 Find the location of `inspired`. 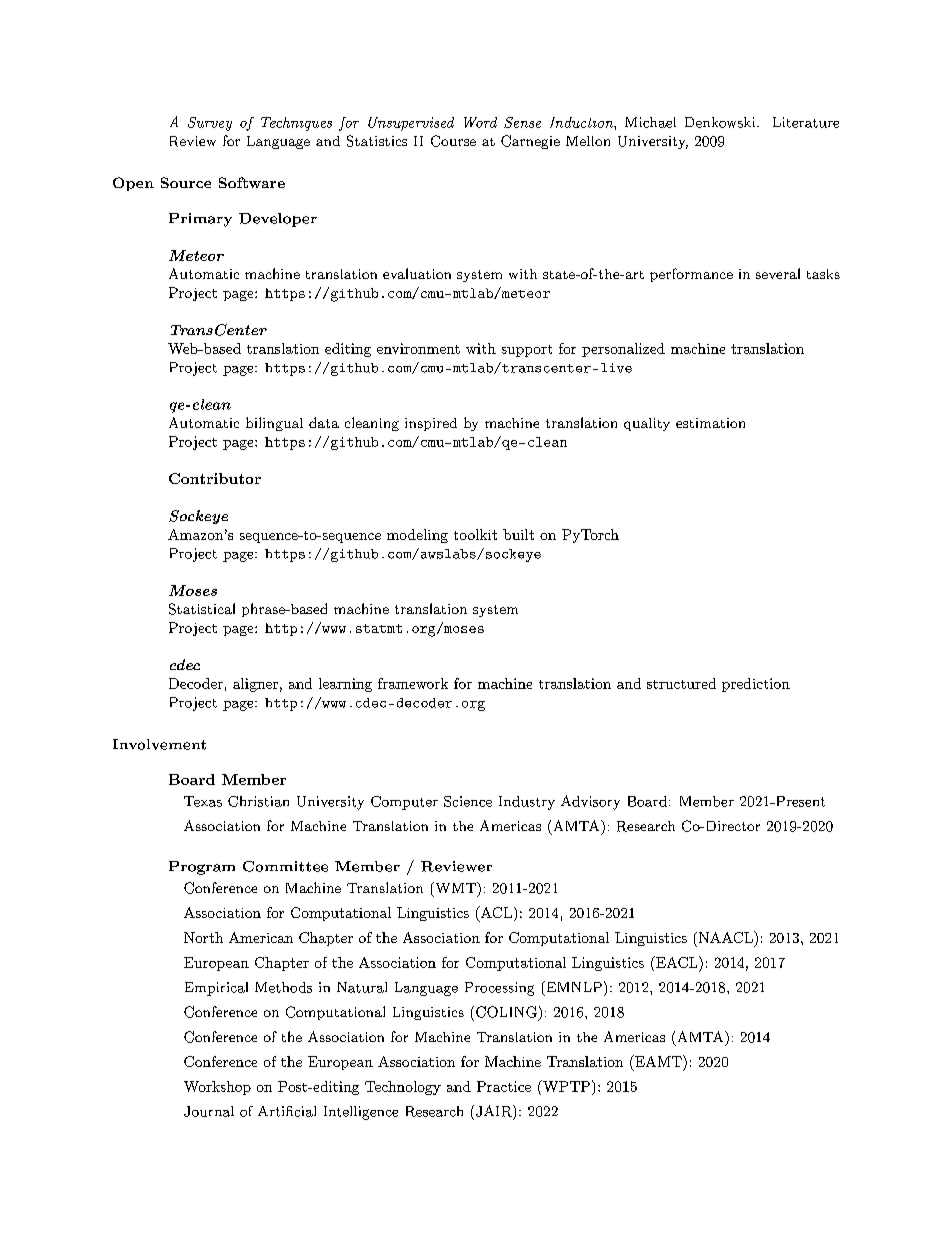

inspired is located at coordinates (431, 424).
